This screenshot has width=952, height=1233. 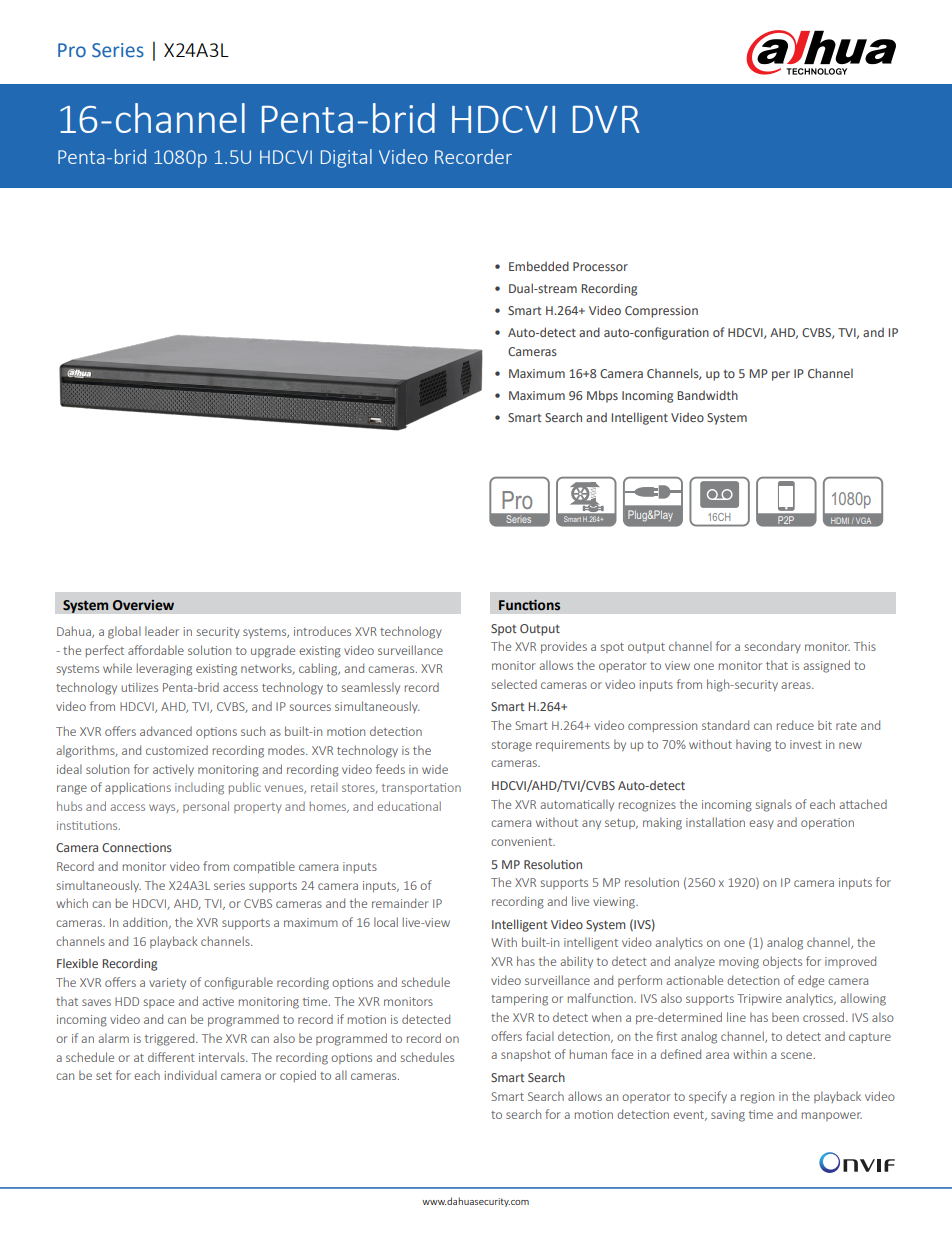 What do you see at coordinates (774, 805) in the screenshot?
I see `signals` at bounding box center [774, 805].
